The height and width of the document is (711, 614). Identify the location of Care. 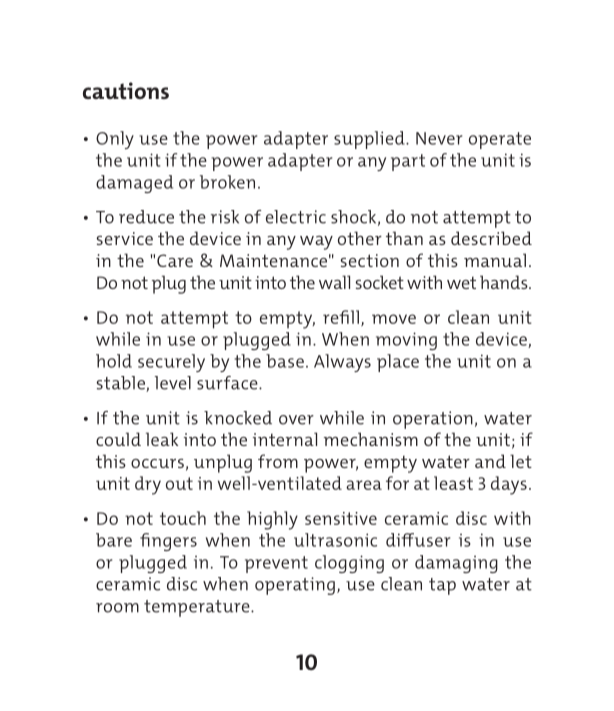
(175, 260).
